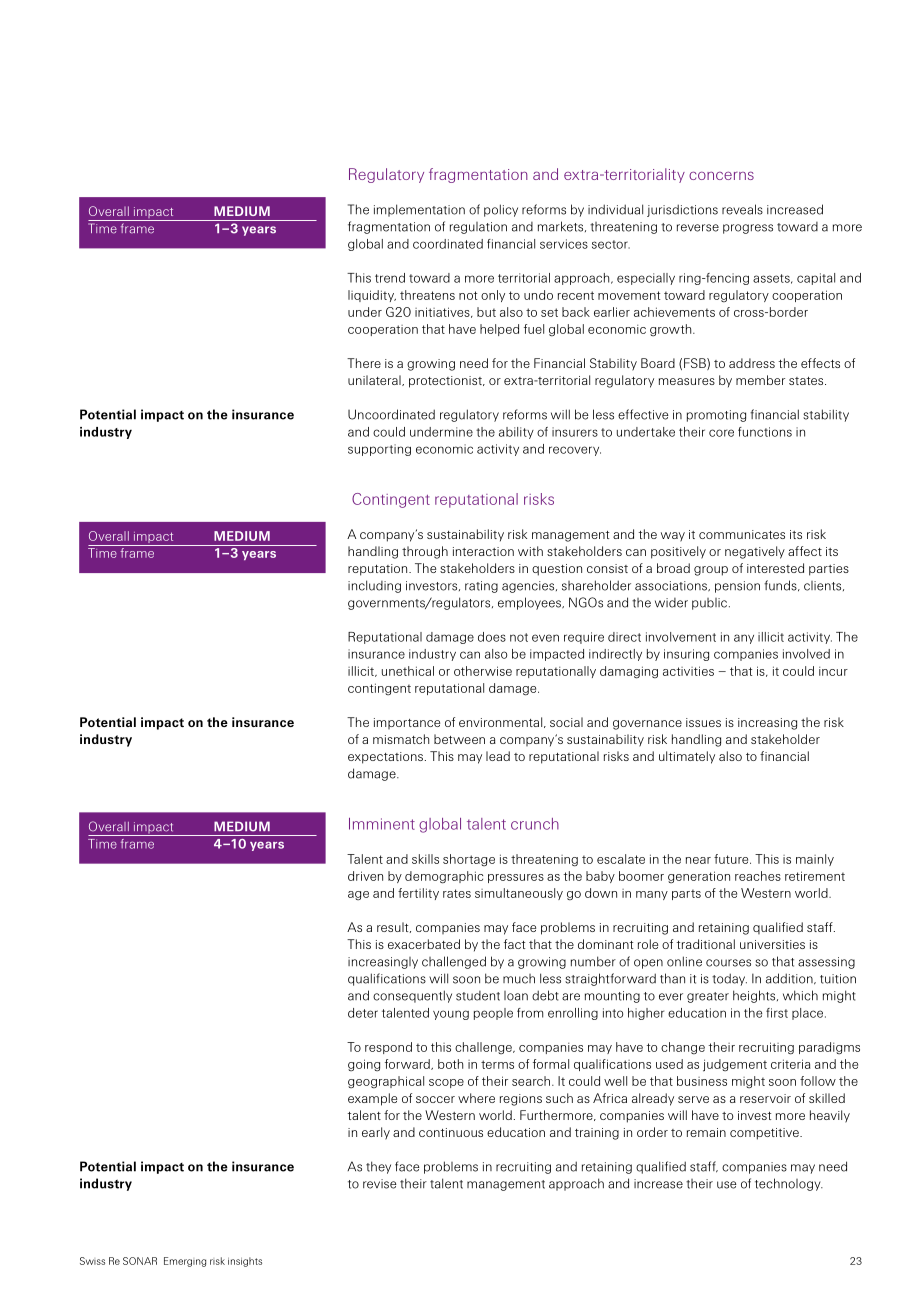  Describe the element at coordinates (575, 451) in the image. I see `recovery` at that location.
